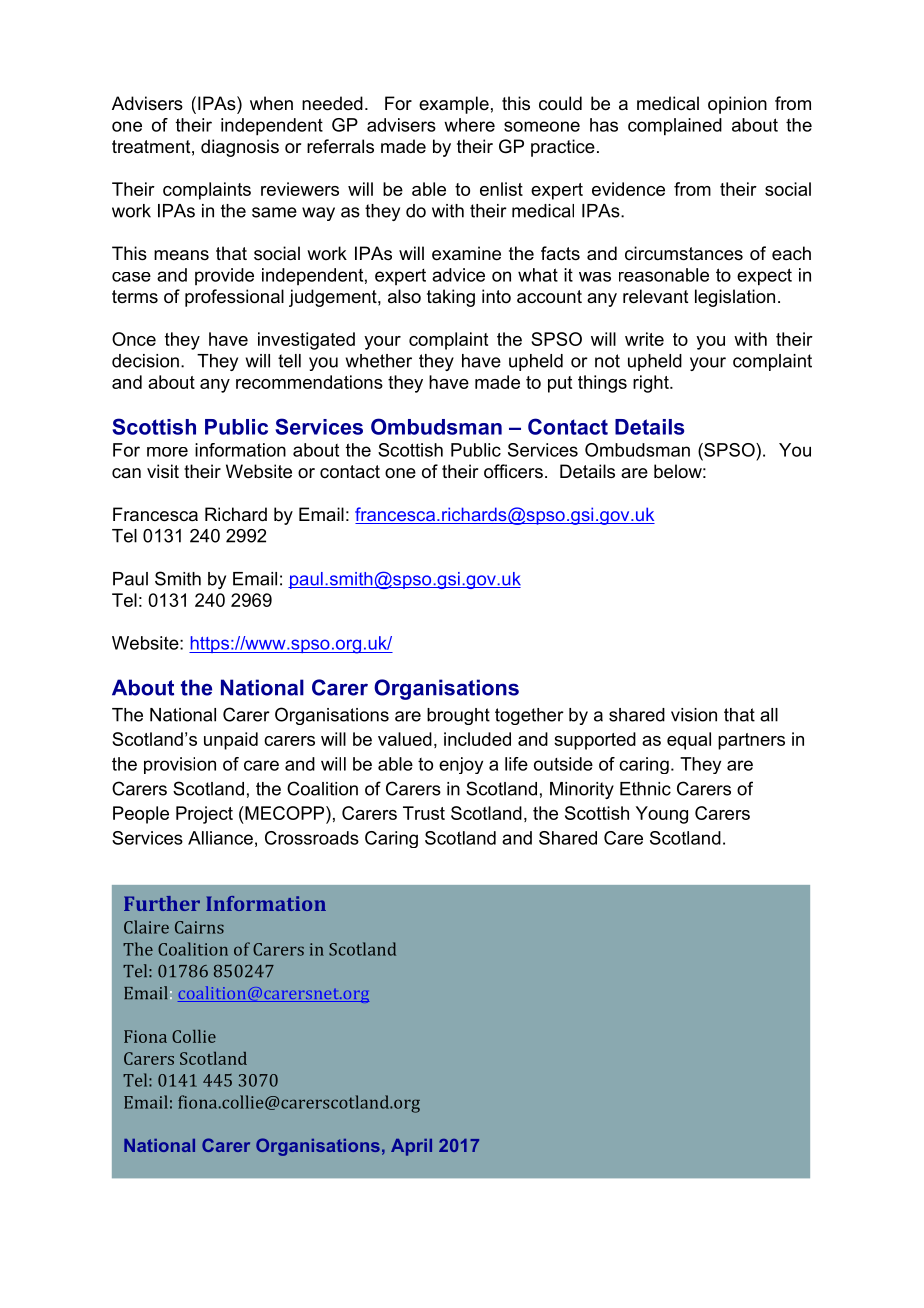 The height and width of the screenshot is (1308, 924). What do you see at coordinates (411, 1147) in the screenshot?
I see `April` at bounding box center [411, 1147].
